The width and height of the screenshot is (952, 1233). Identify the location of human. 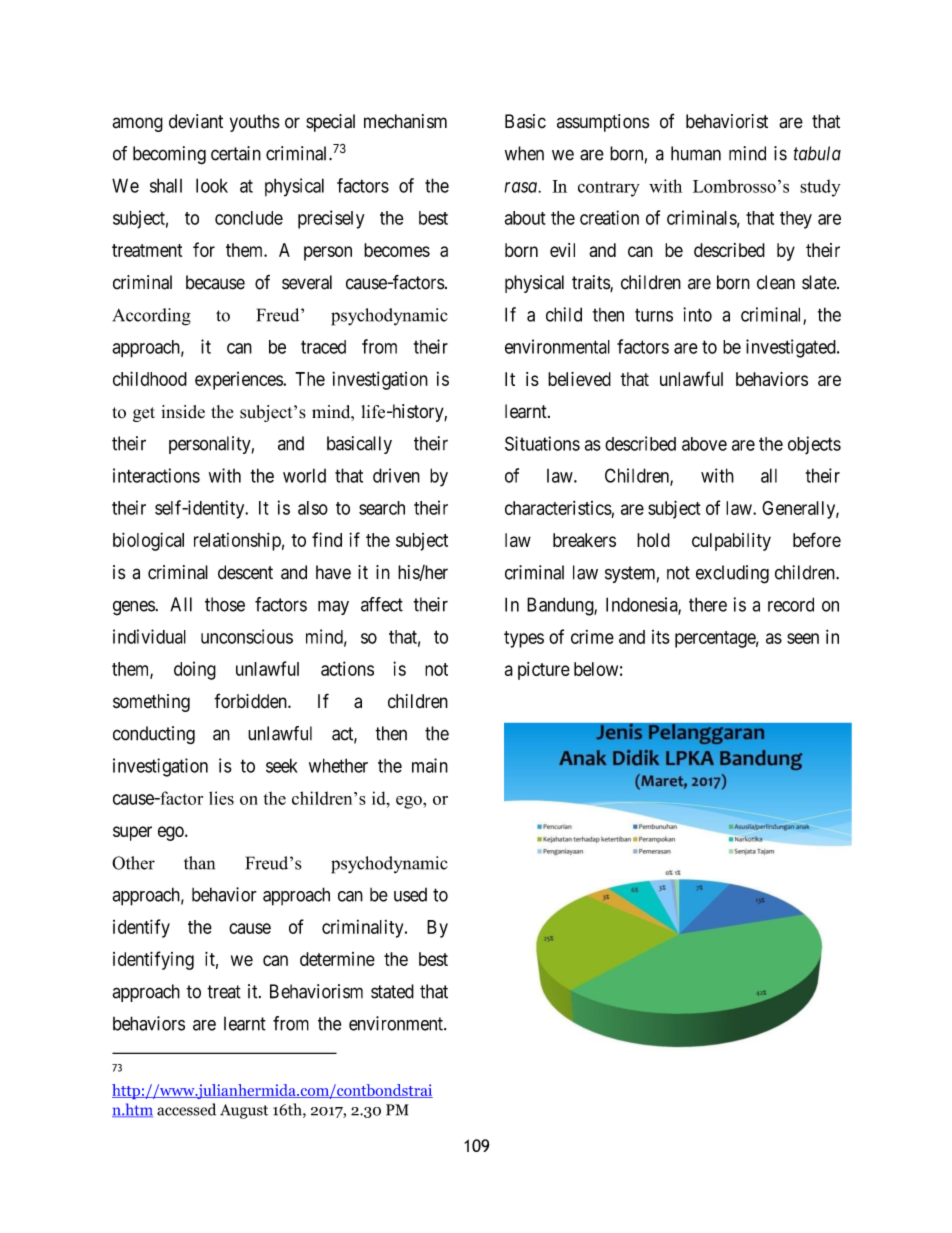
(696, 153).
